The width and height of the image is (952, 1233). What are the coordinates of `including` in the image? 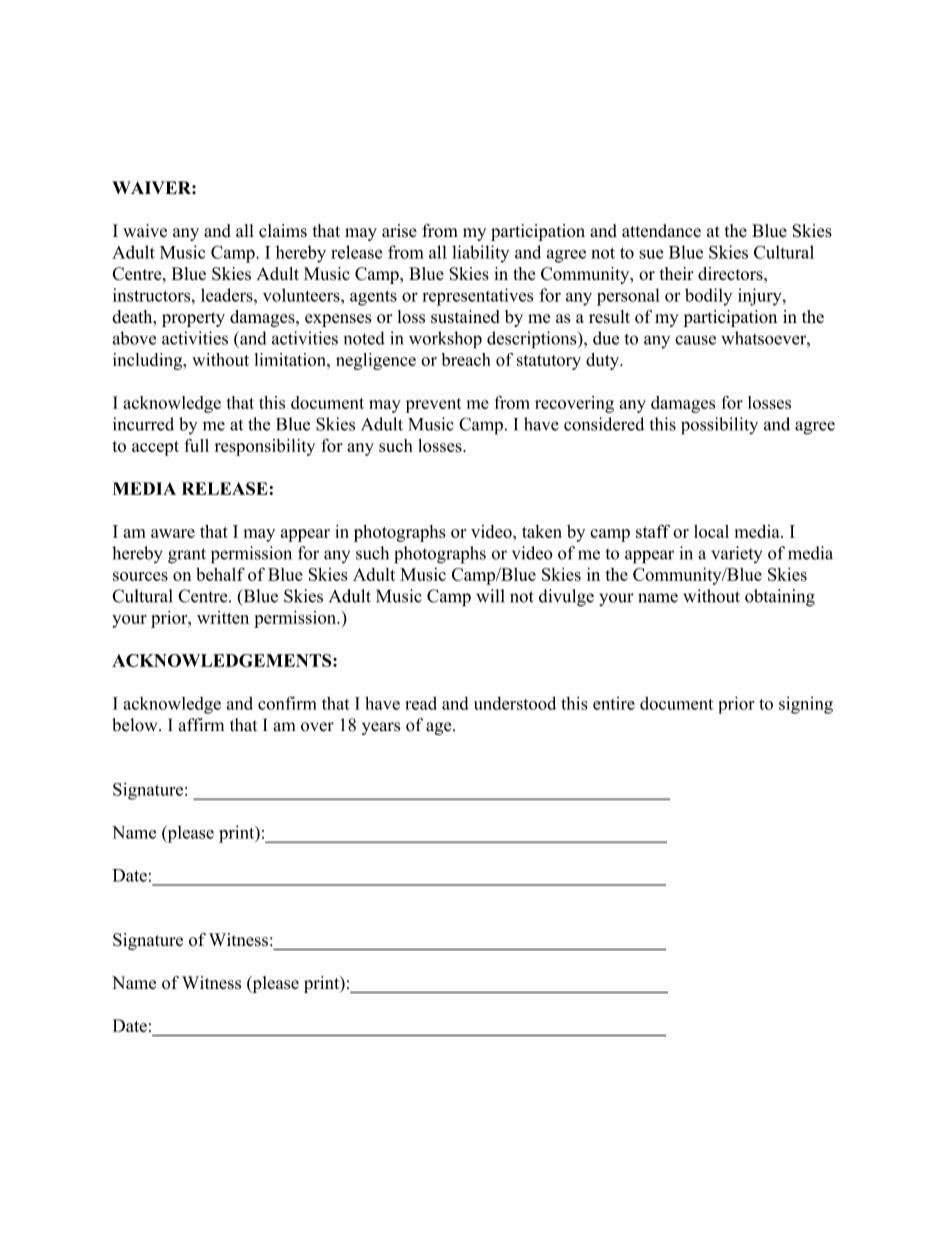 It's located at (149, 361).
